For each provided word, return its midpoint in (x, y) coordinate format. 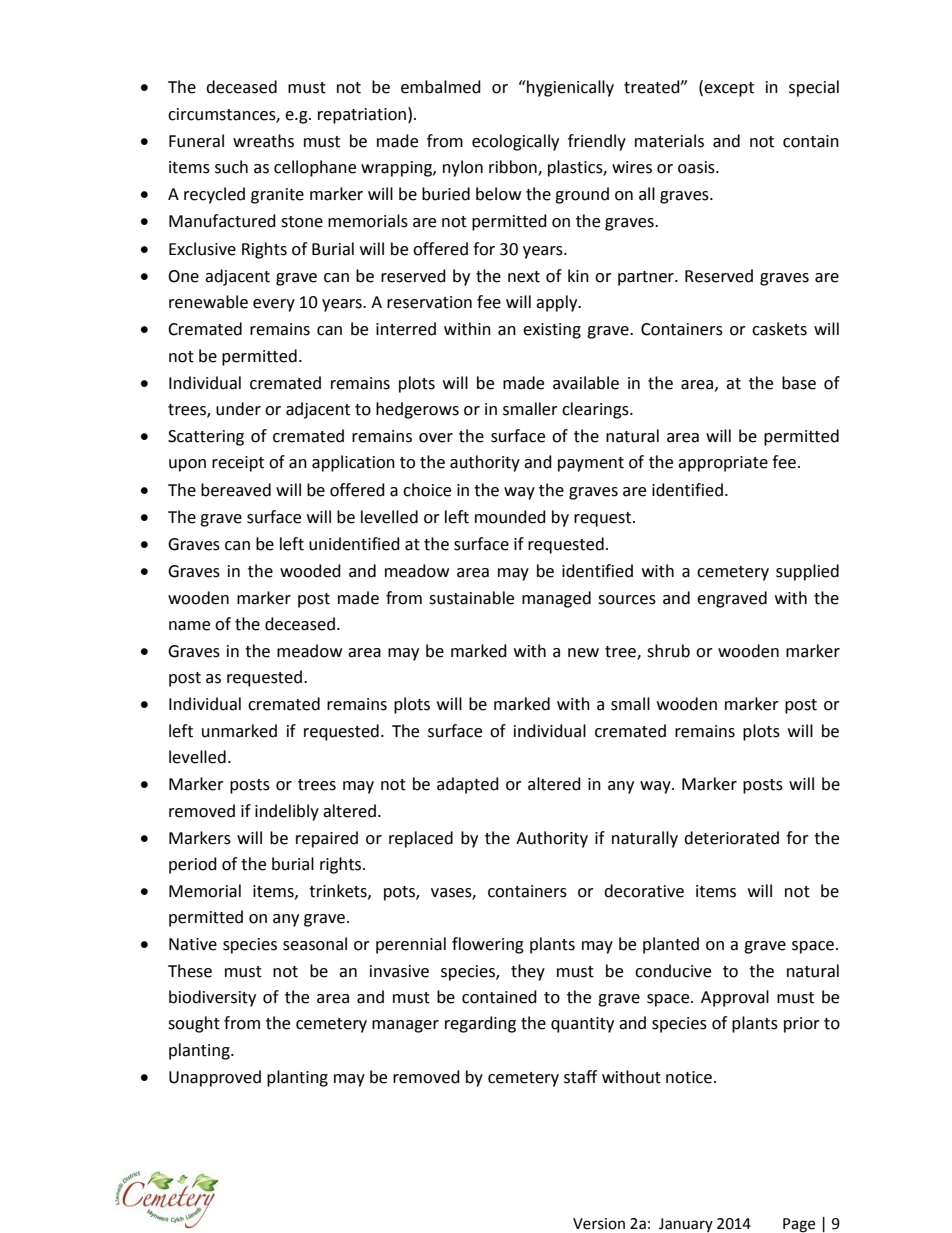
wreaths (263, 141)
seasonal (315, 944)
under (238, 409)
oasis (697, 167)
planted (671, 945)
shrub (668, 651)
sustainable (471, 598)
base (799, 383)
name (189, 626)
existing (552, 331)
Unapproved (215, 1078)
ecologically (515, 142)
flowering (488, 945)
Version (599, 1224)
